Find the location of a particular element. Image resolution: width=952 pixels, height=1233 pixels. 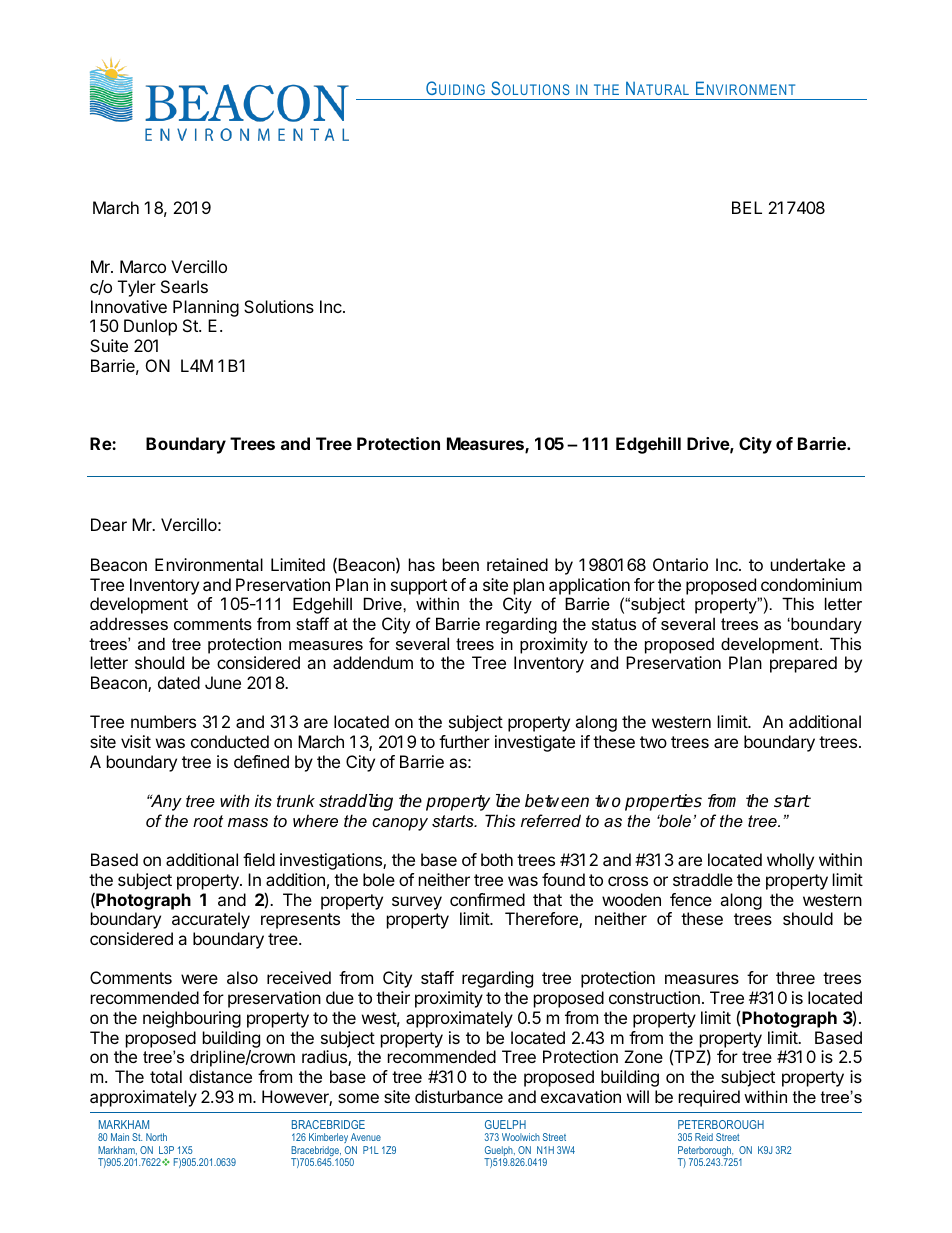

North is located at coordinates (156, 1137).
